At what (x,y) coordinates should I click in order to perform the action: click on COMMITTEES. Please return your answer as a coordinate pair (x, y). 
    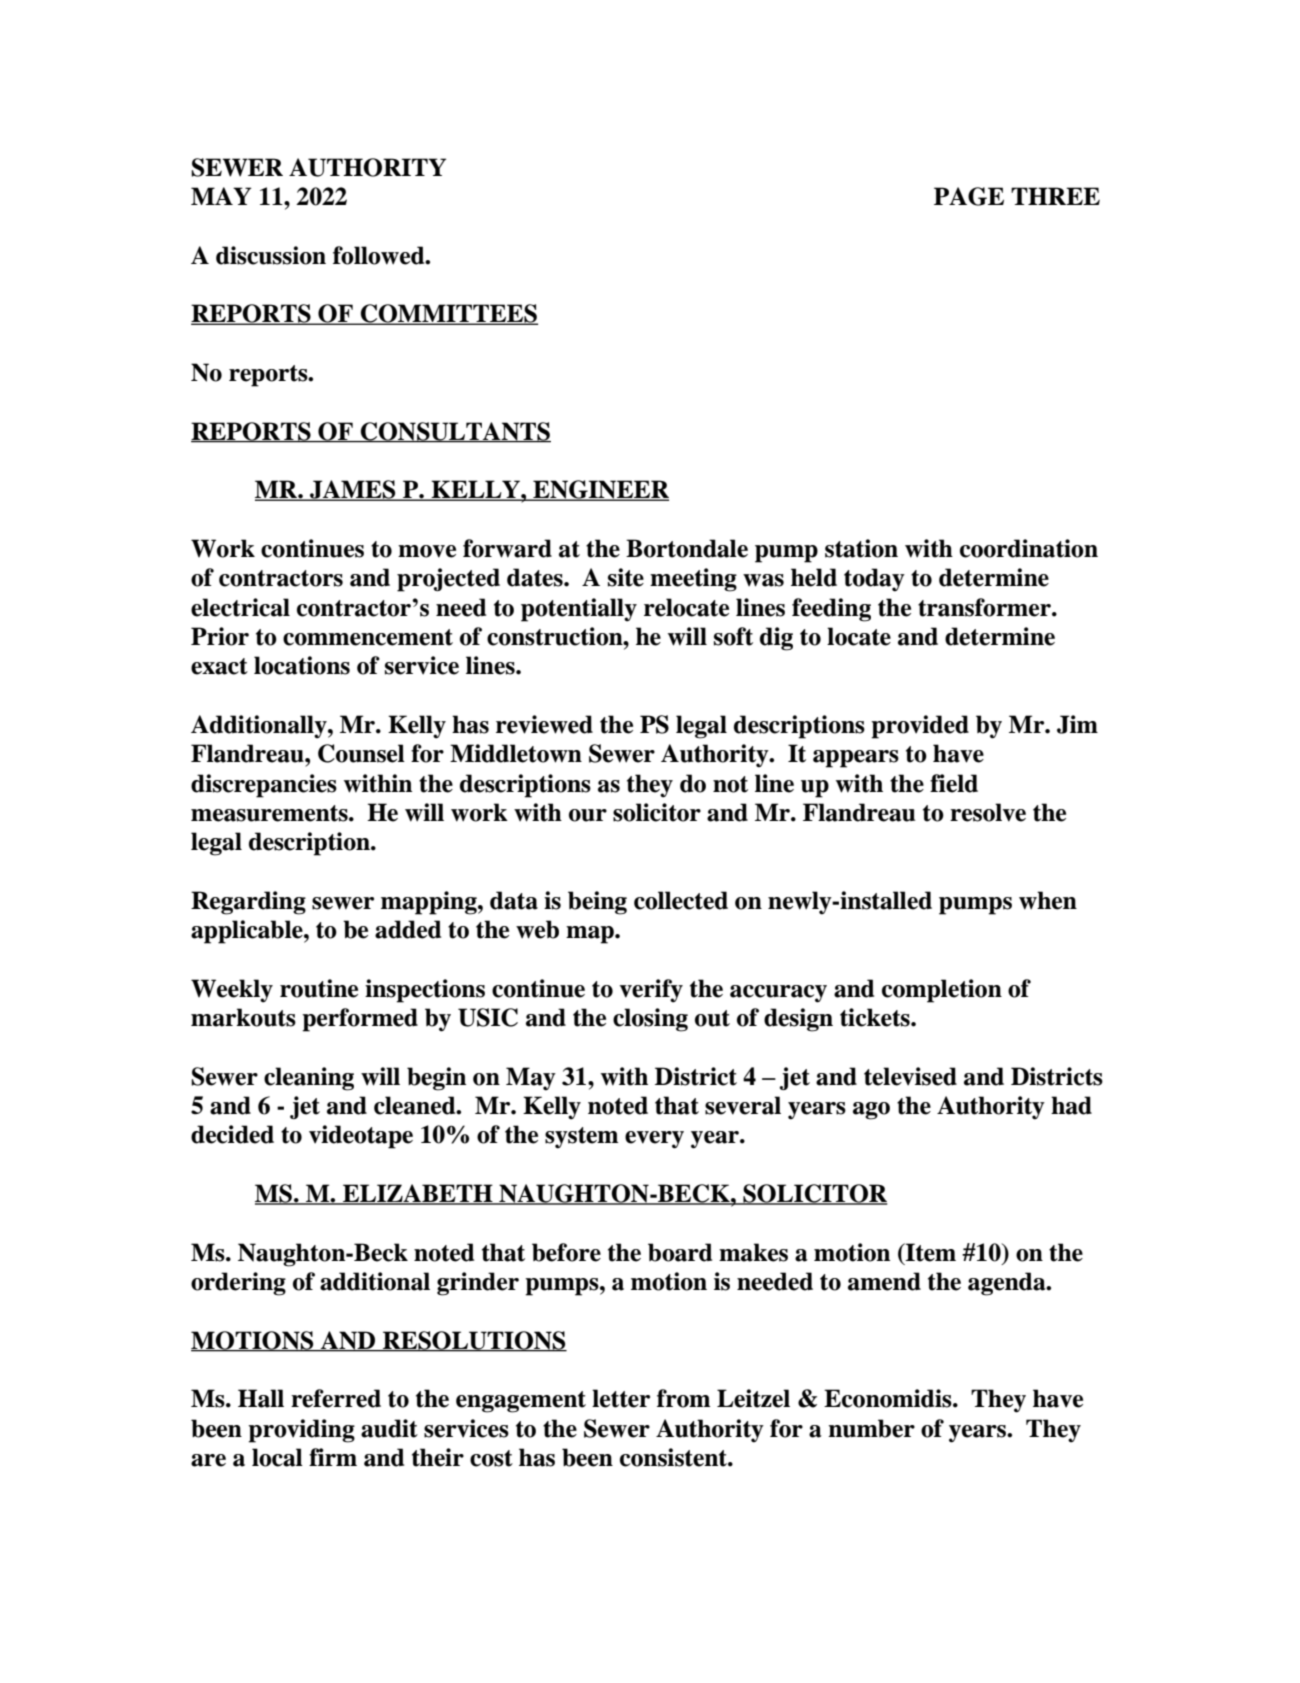
    Looking at the image, I should click on (448, 314).
